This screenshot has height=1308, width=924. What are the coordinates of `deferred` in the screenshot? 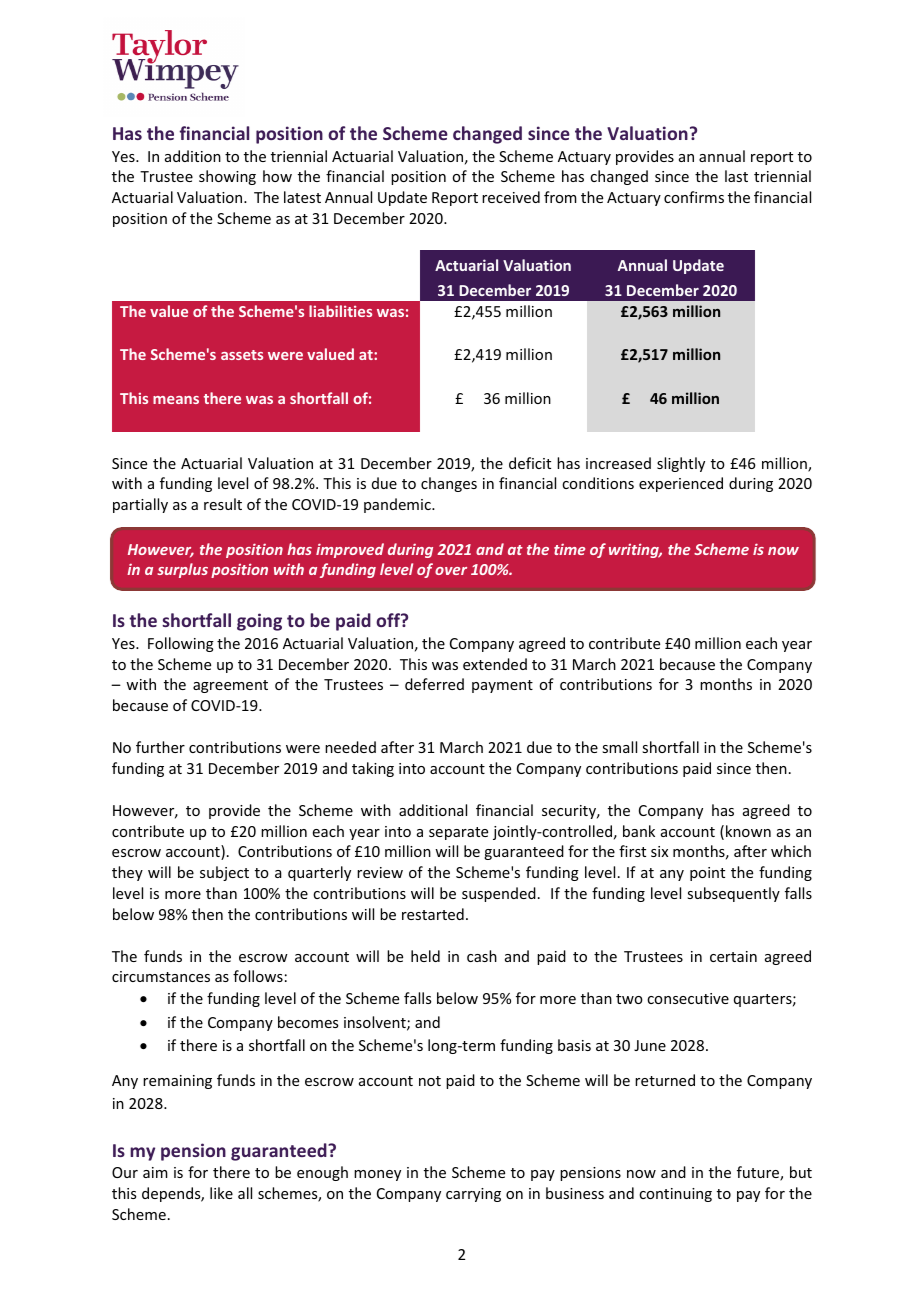 It's located at (434, 684).
